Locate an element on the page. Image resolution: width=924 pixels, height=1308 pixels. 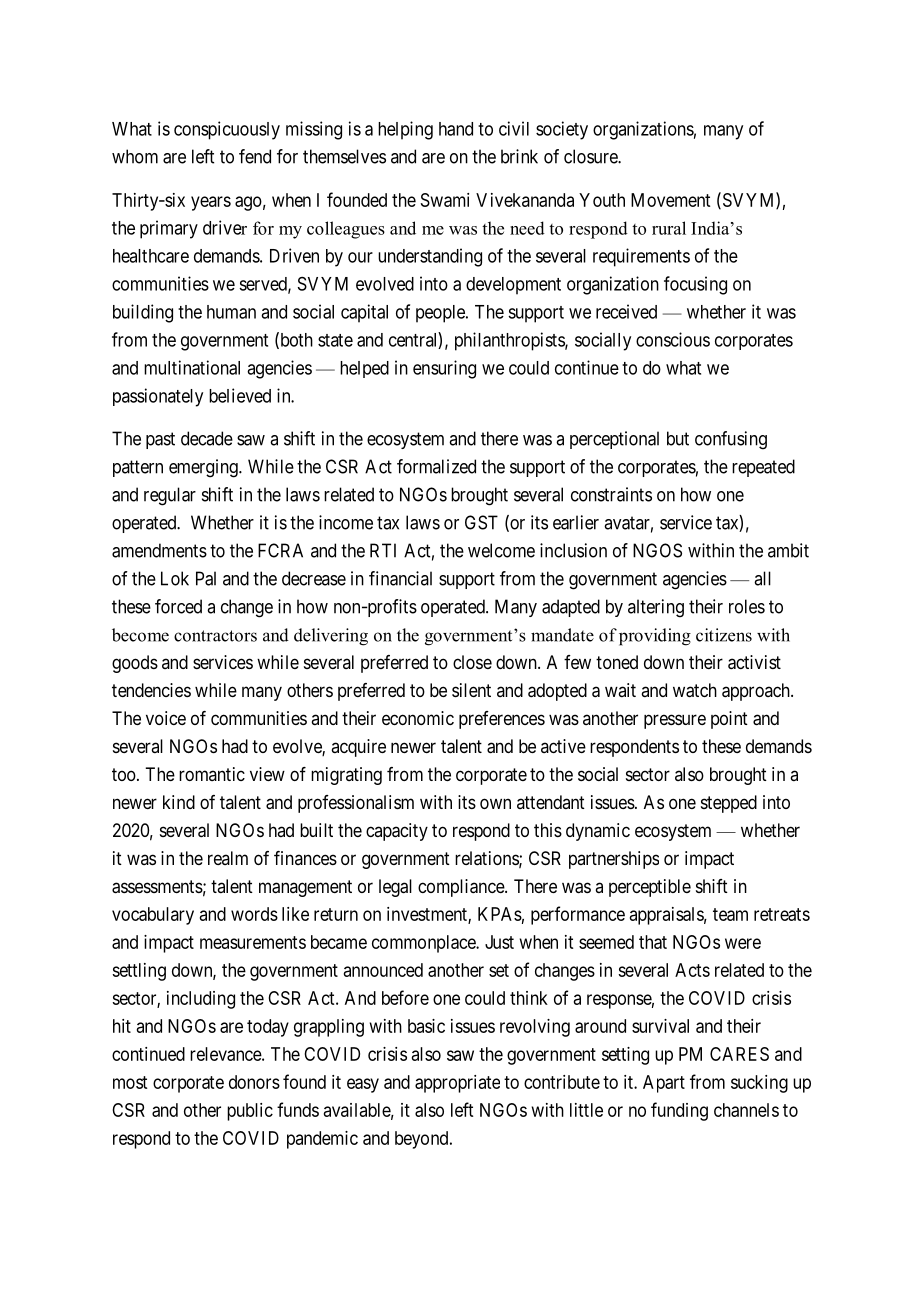
contractors is located at coordinates (215, 636).
